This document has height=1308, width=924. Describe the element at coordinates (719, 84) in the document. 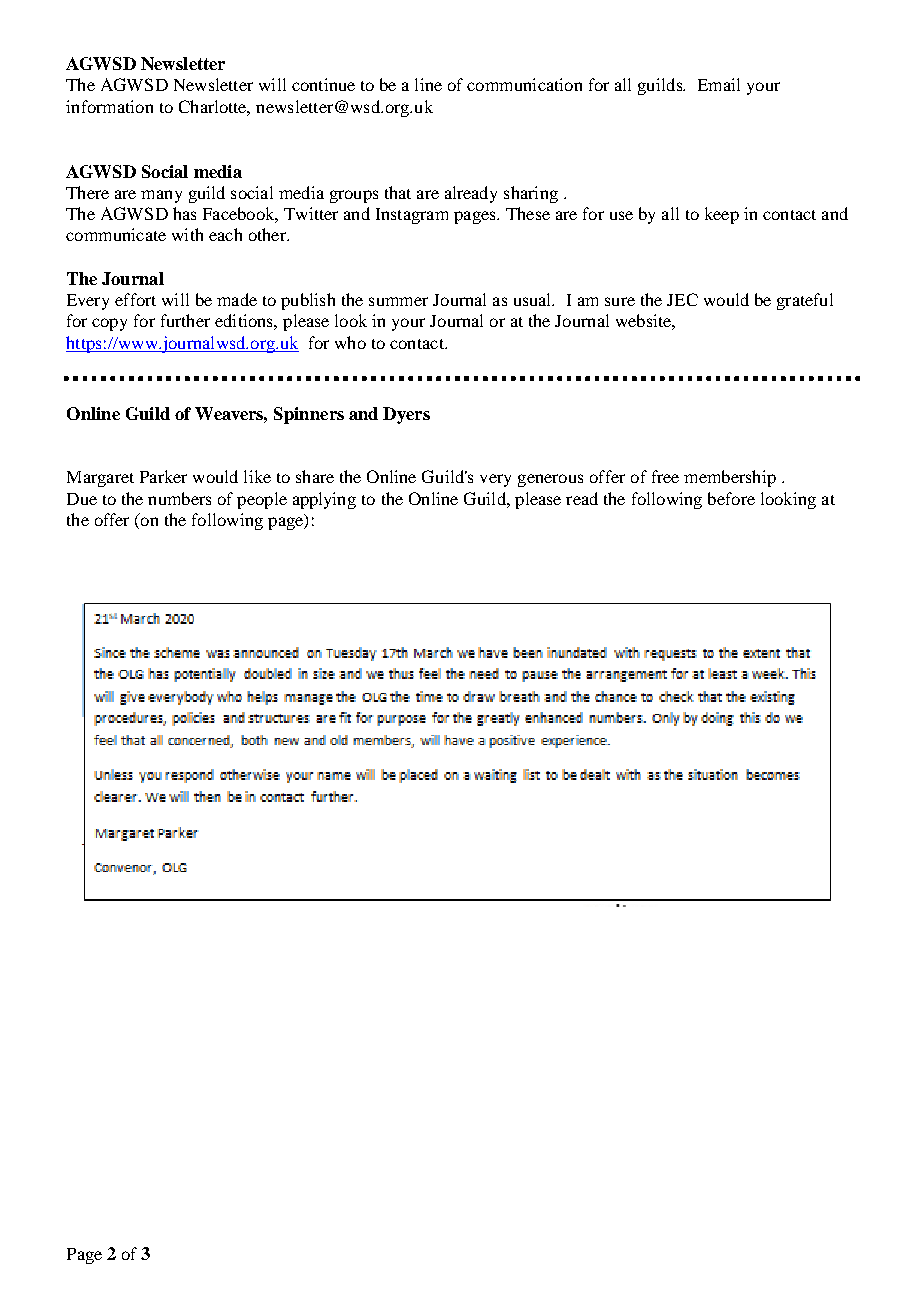

I see `Email` at that location.
